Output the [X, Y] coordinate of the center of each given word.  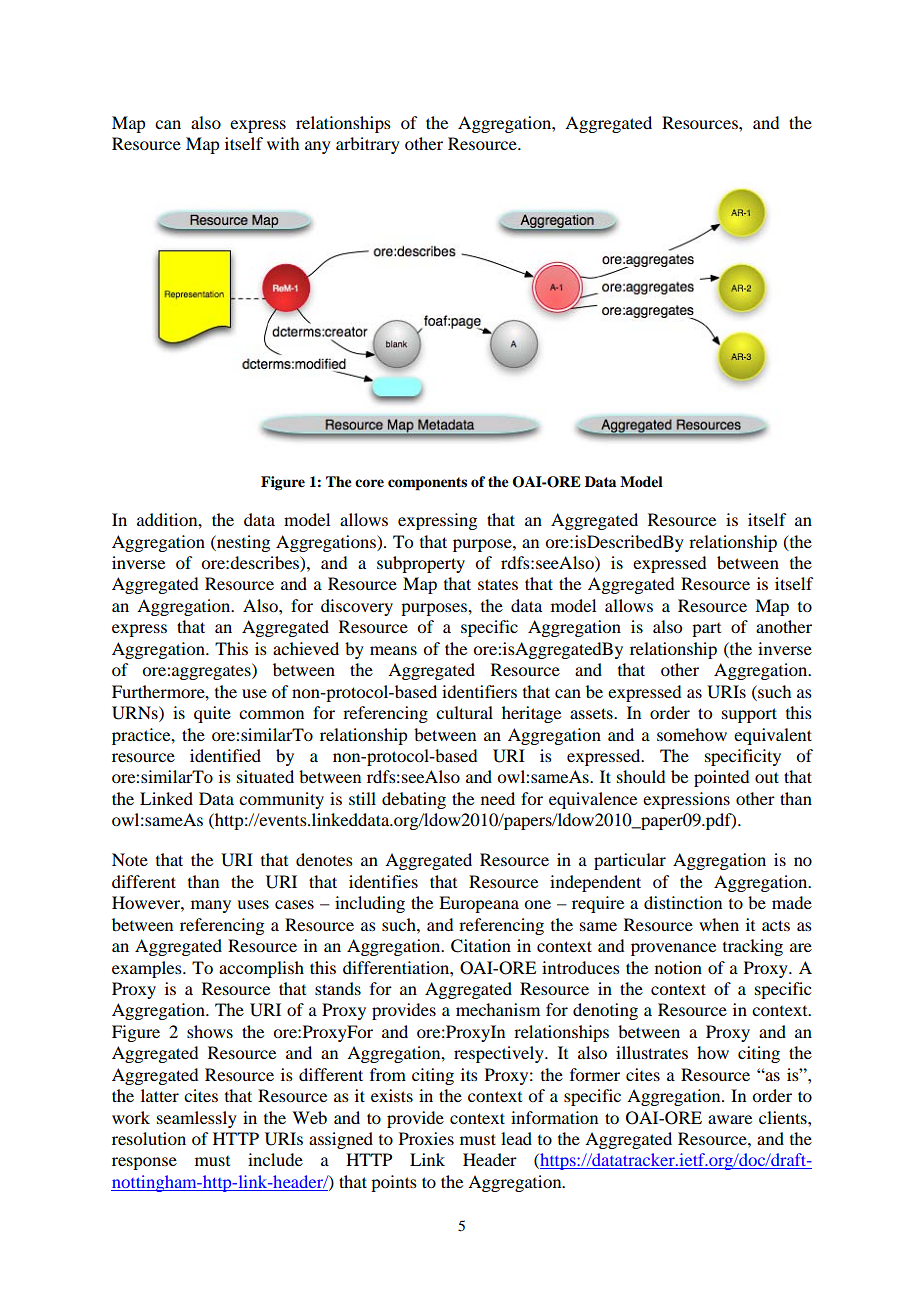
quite [212, 714]
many [211, 906]
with [283, 143]
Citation [481, 946]
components [427, 484]
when [719, 924]
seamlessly [197, 1119]
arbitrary [368, 145]
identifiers [479, 691]
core [369, 483]
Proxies [426, 1138]
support [749, 715]
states [498, 584]
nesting [242, 543]
